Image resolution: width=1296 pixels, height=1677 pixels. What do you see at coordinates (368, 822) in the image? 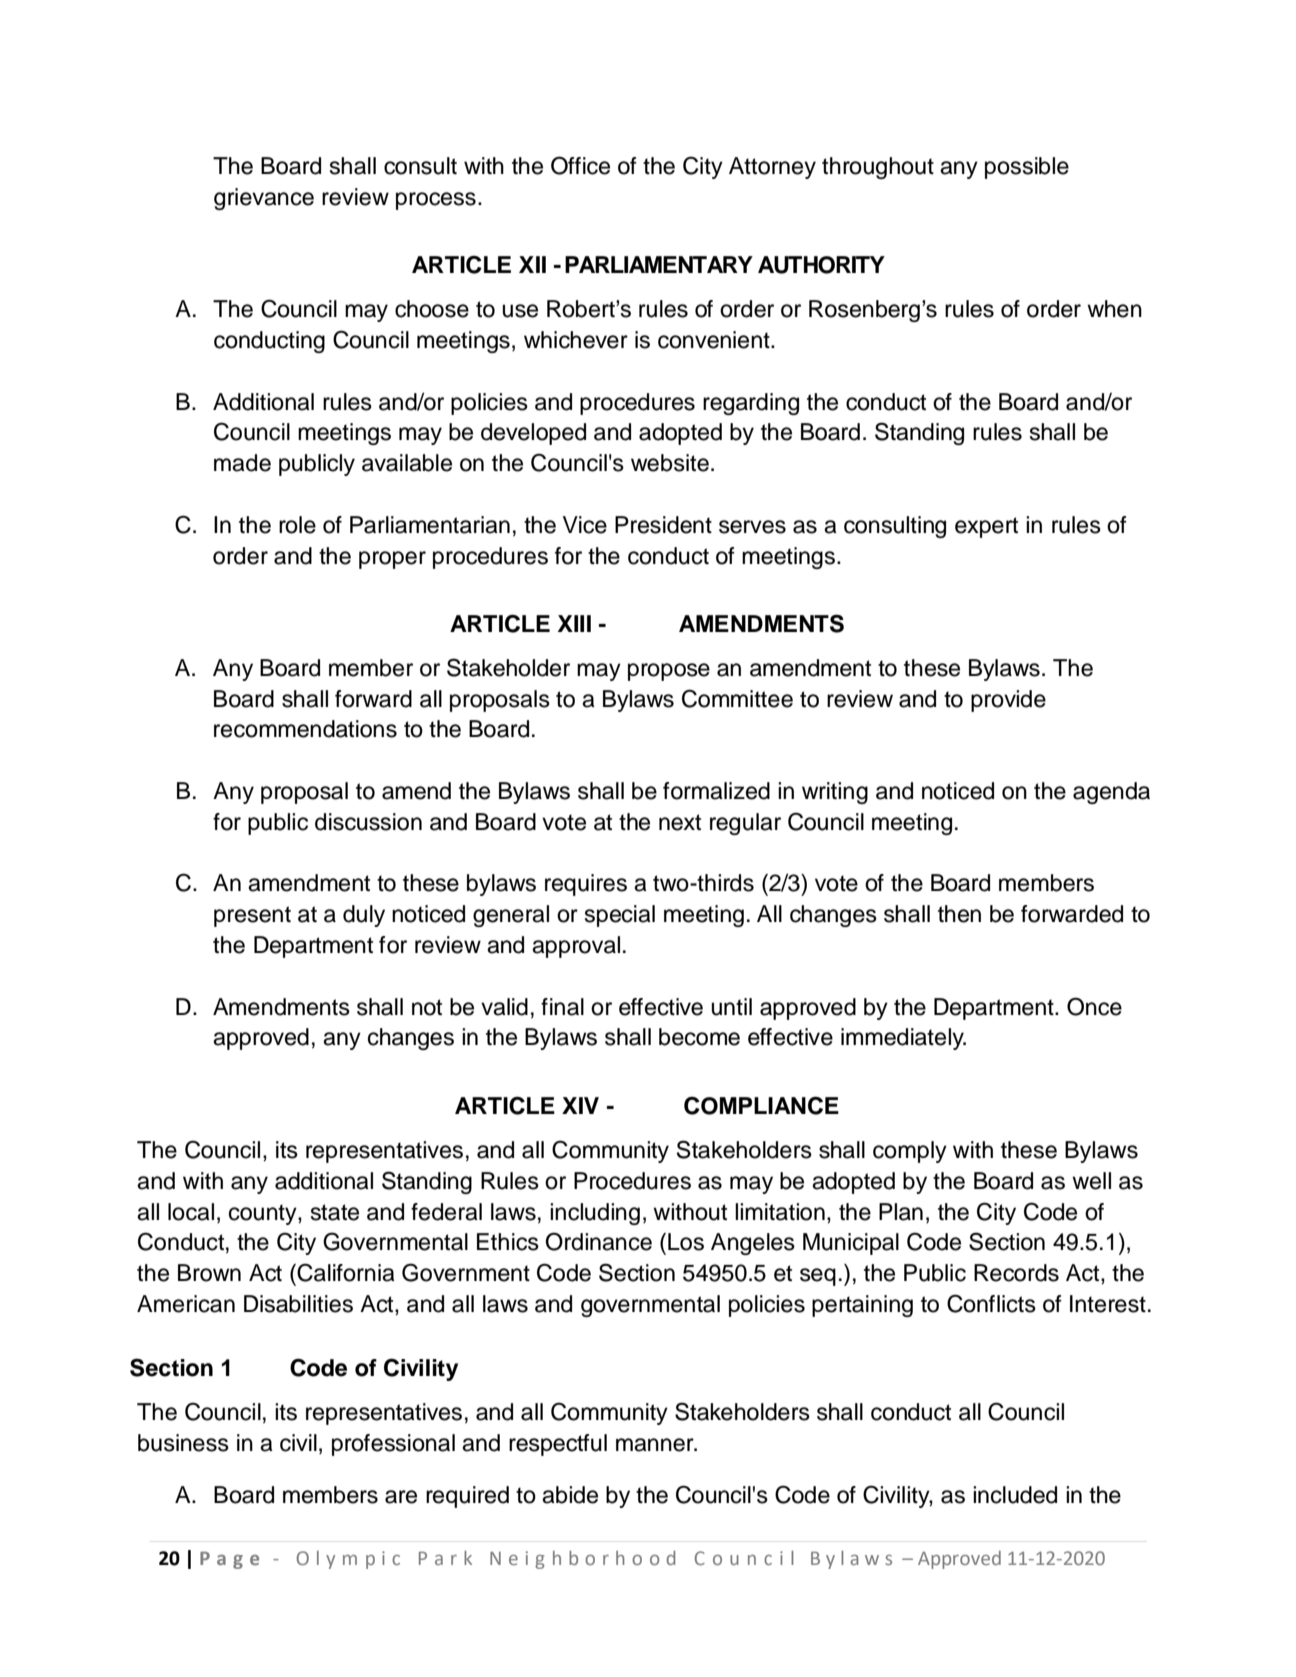
I see `discussion` at bounding box center [368, 822].
